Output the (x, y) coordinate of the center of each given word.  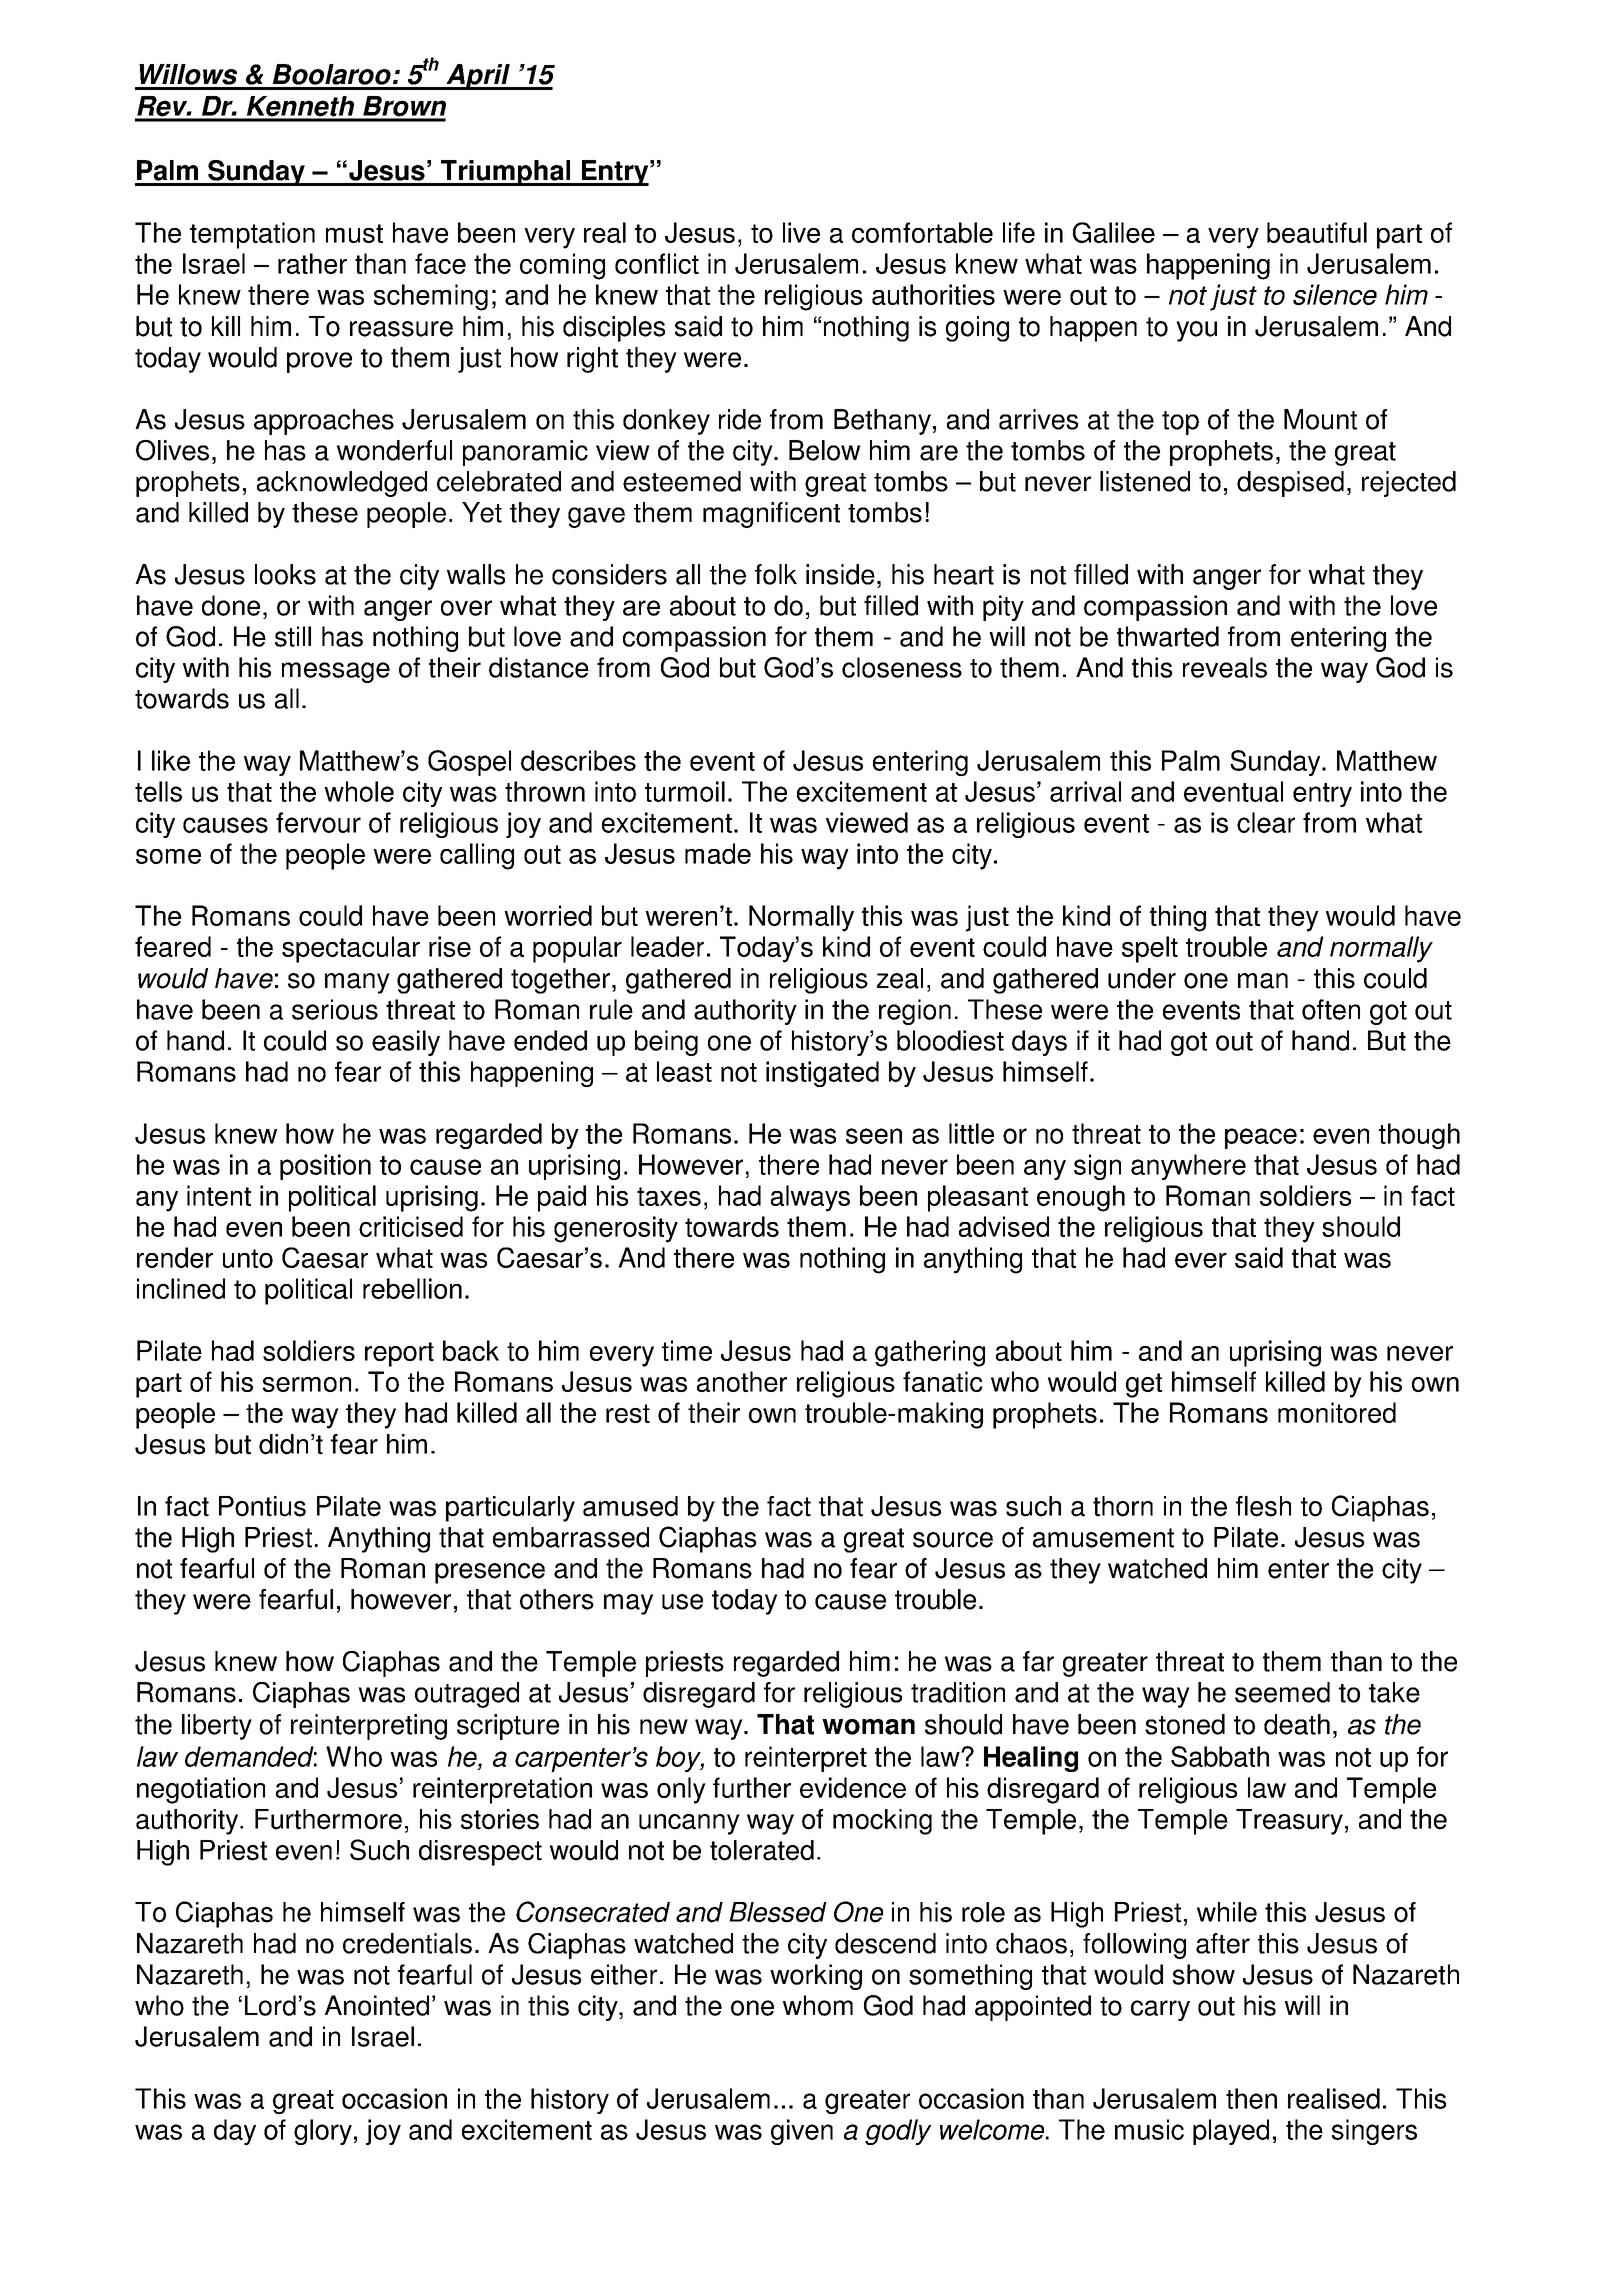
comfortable (922, 232)
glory (323, 2132)
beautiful (1317, 232)
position (325, 1167)
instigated (822, 1074)
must (354, 233)
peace (1261, 1138)
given (802, 2132)
